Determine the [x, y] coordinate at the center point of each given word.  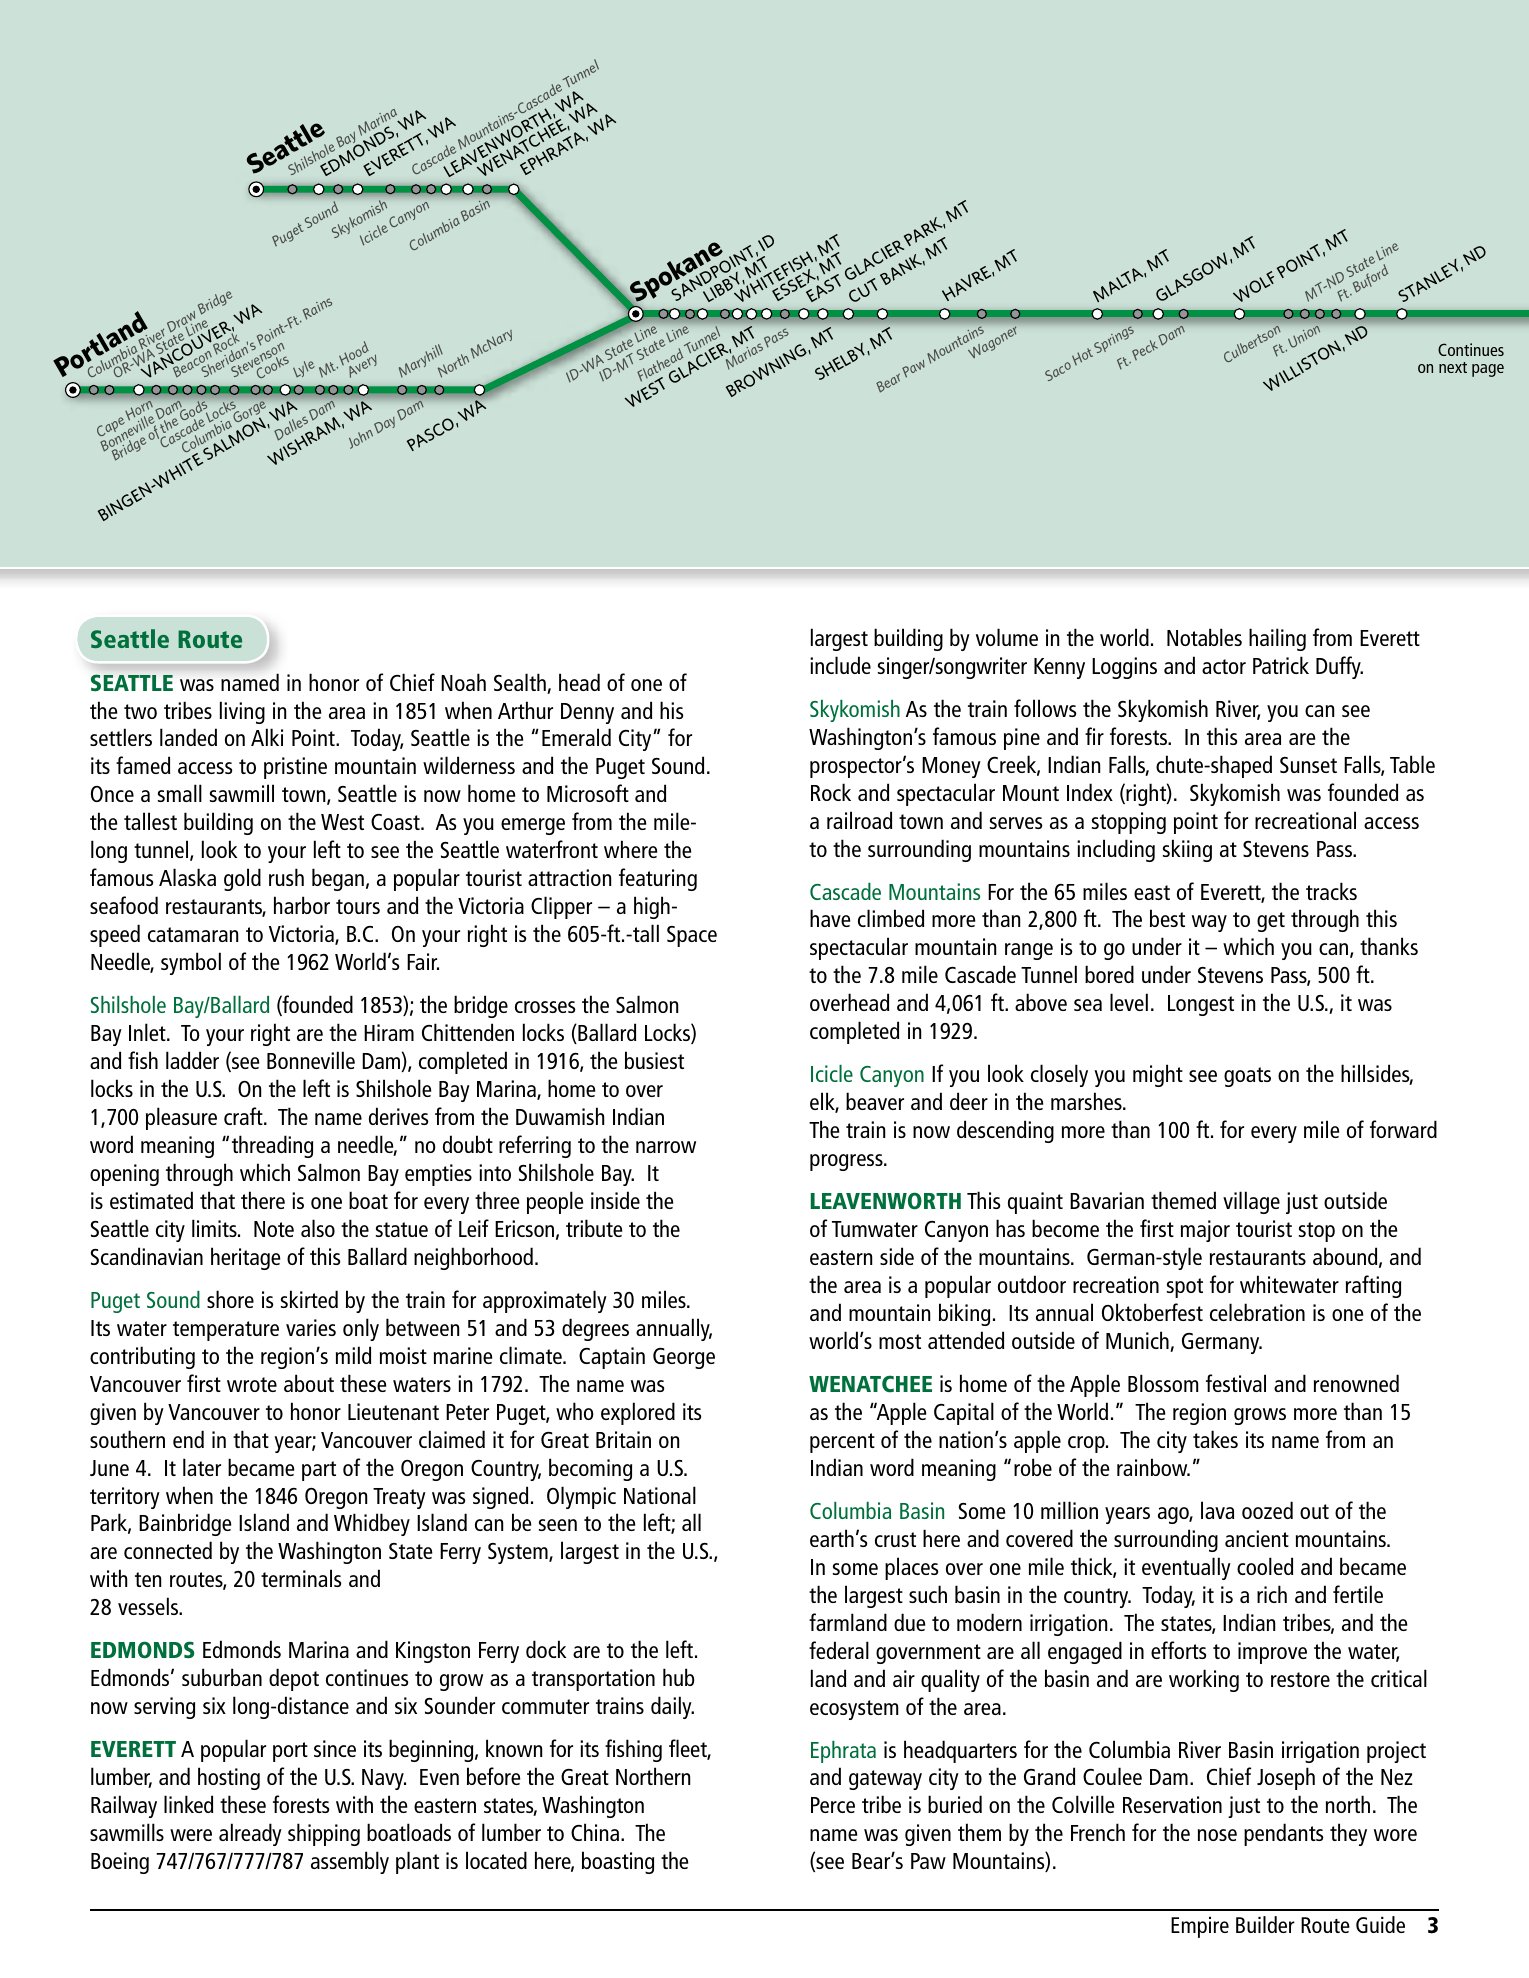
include [840, 665]
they [1348, 1834]
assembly [350, 1862]
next [1453, 367]
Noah [463, 682]
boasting [618, 1862]
